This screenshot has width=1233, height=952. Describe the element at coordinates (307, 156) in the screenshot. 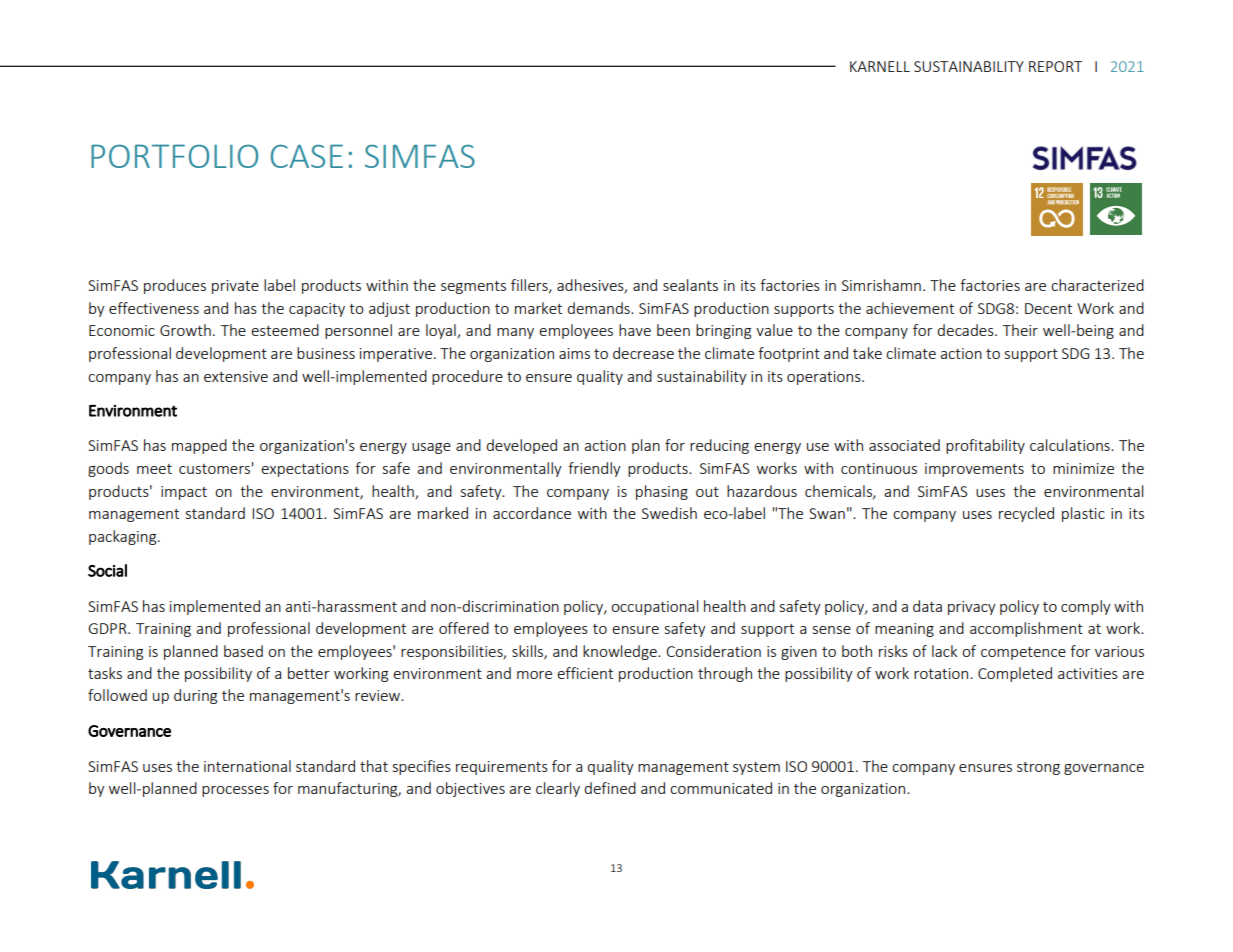

I see `CASE` at that location.
